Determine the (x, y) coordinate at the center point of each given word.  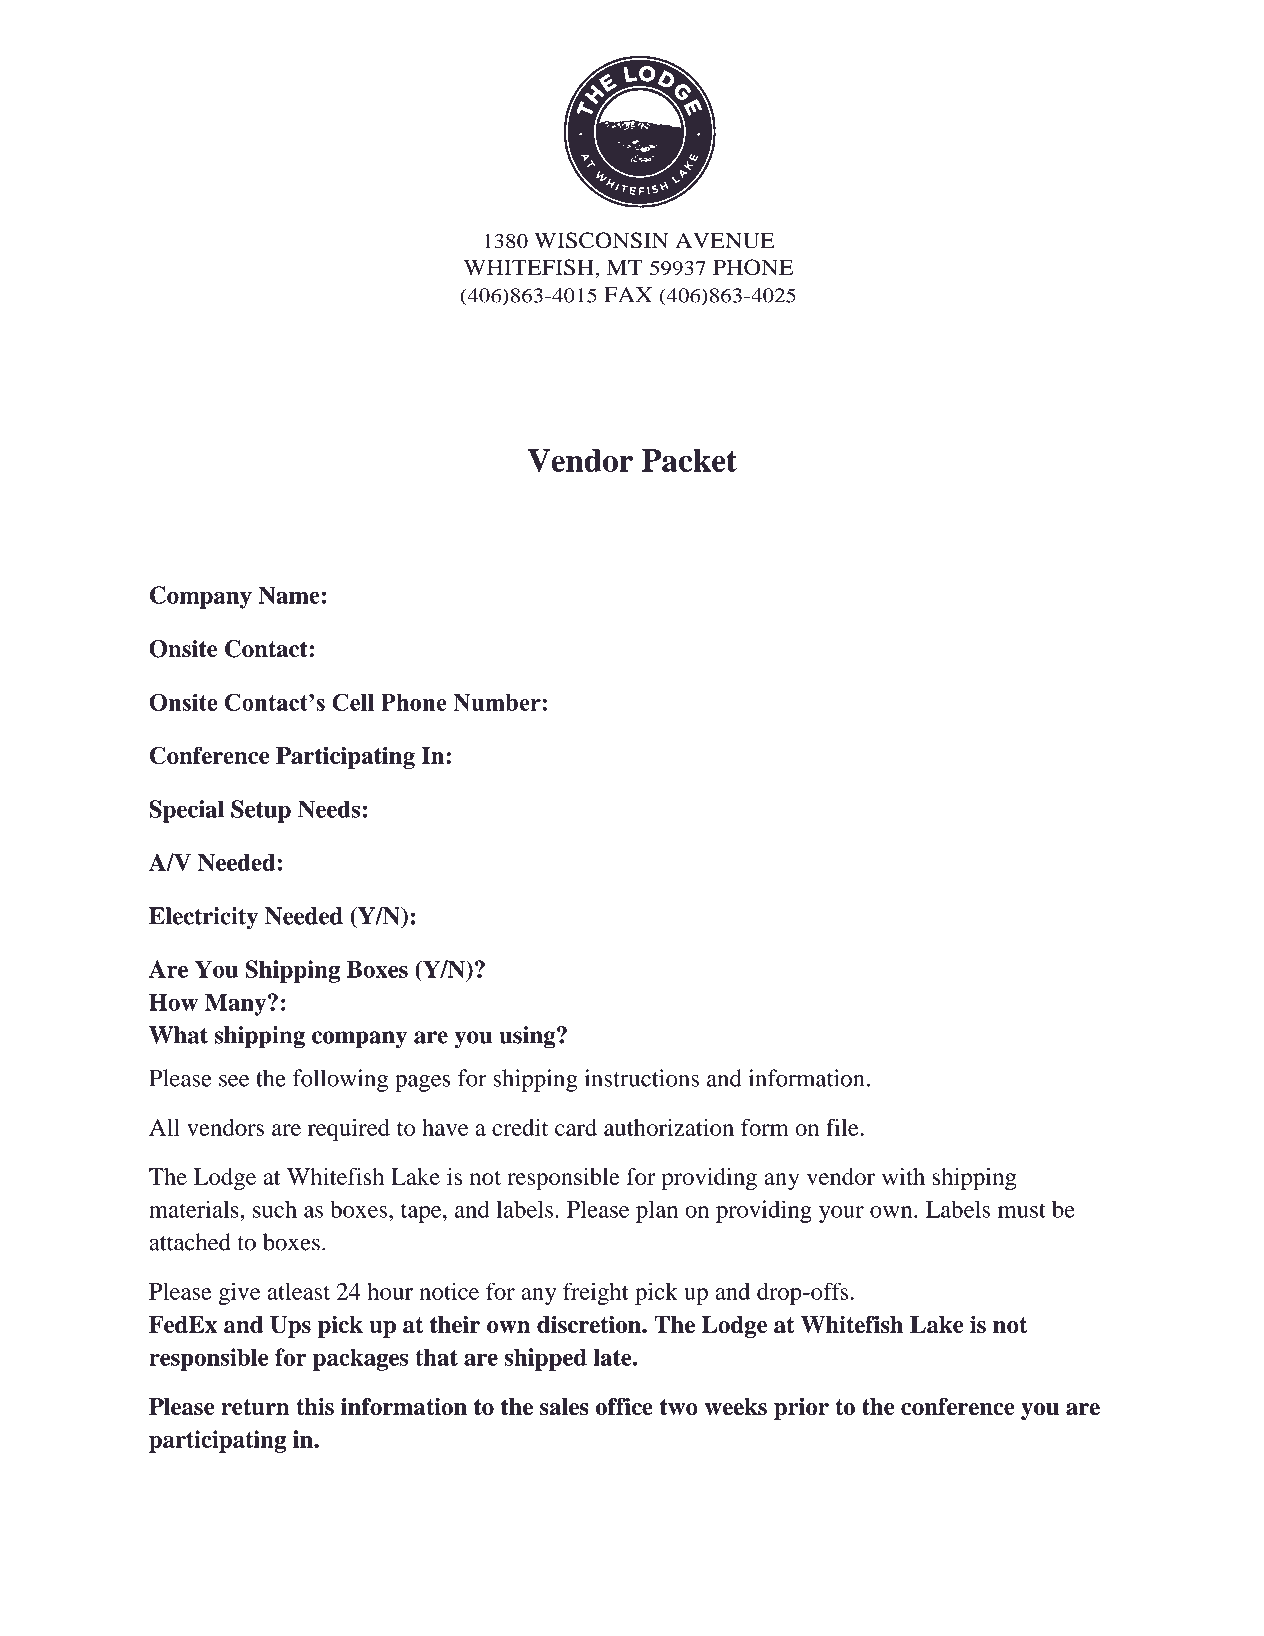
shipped (546, 1359)
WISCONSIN (601, 240)
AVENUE (725, 240)
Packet (689, 460)
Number (497, 702)
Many (237, 1004)
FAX (628, 295)
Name (289, 595)
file (842, 1127)
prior (801, 1409)
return (255, 1407)
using (528, 1037)
